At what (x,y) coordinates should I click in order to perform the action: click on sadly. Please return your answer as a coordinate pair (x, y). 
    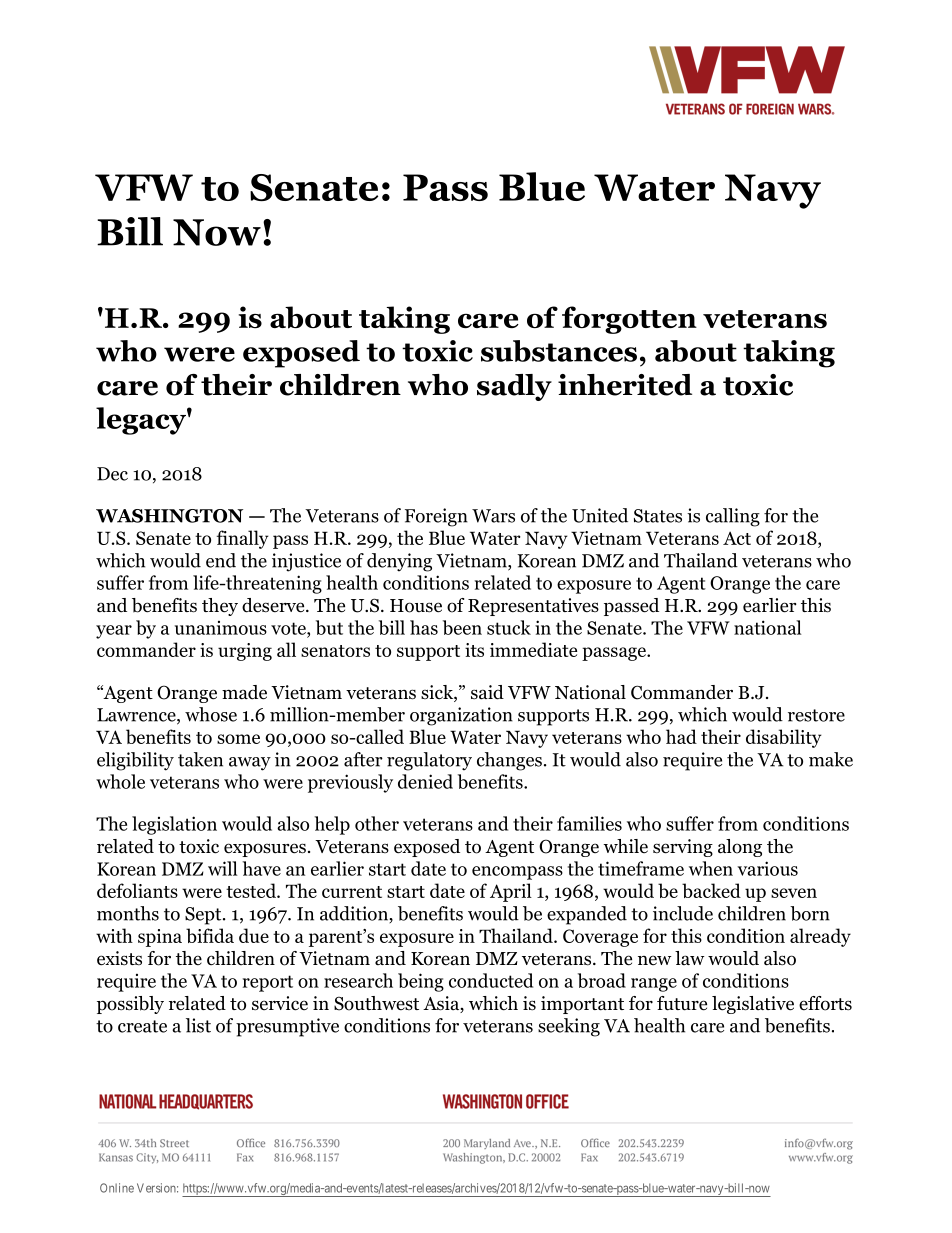
    Looking at the image, I should click on (514, 387).
